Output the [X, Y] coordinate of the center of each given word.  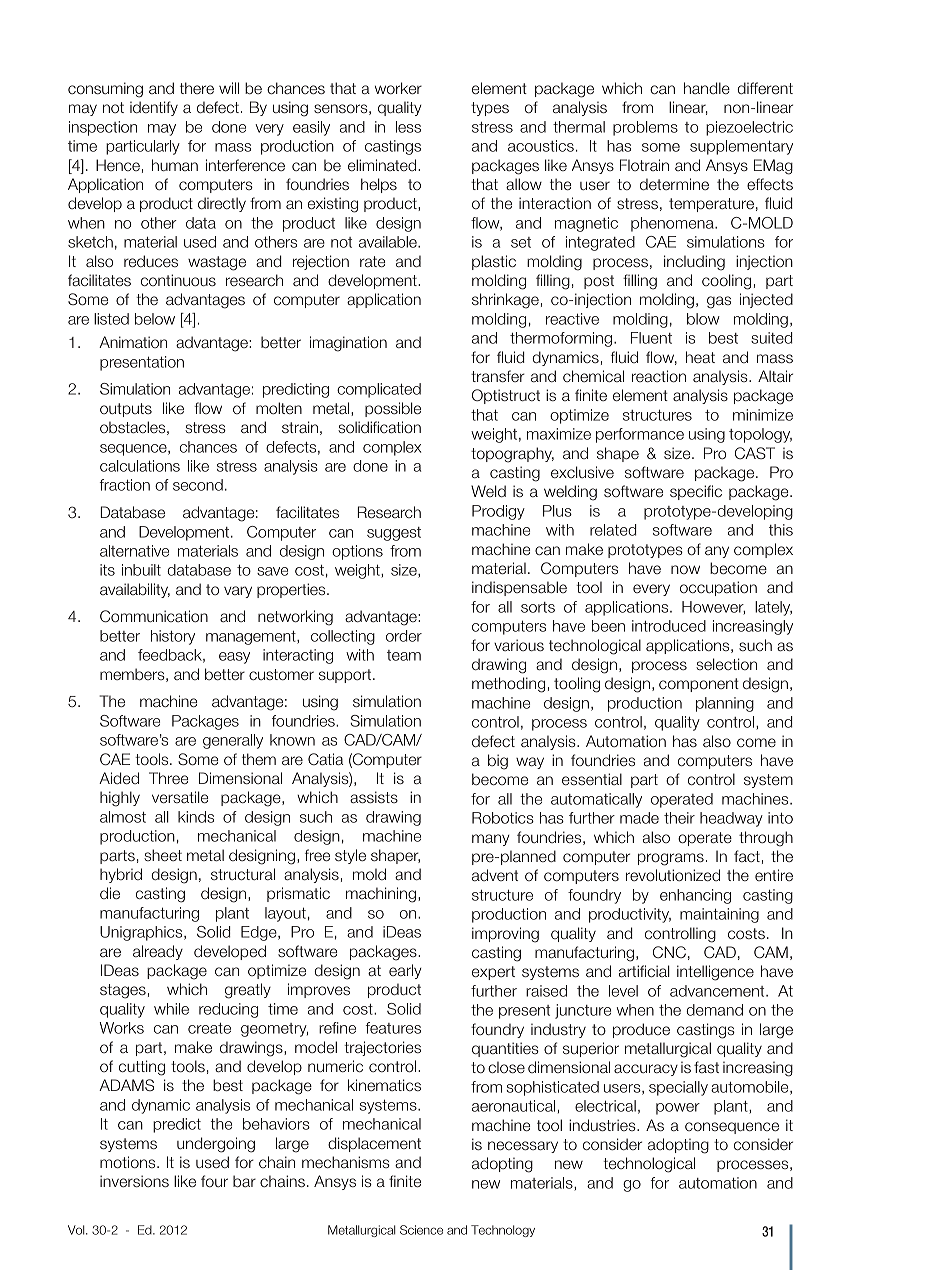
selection [726, 664]
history [173, 637]
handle [707, 88]
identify [154, 108]
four [214, 1181]
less [408, 127]
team [404, 655]
